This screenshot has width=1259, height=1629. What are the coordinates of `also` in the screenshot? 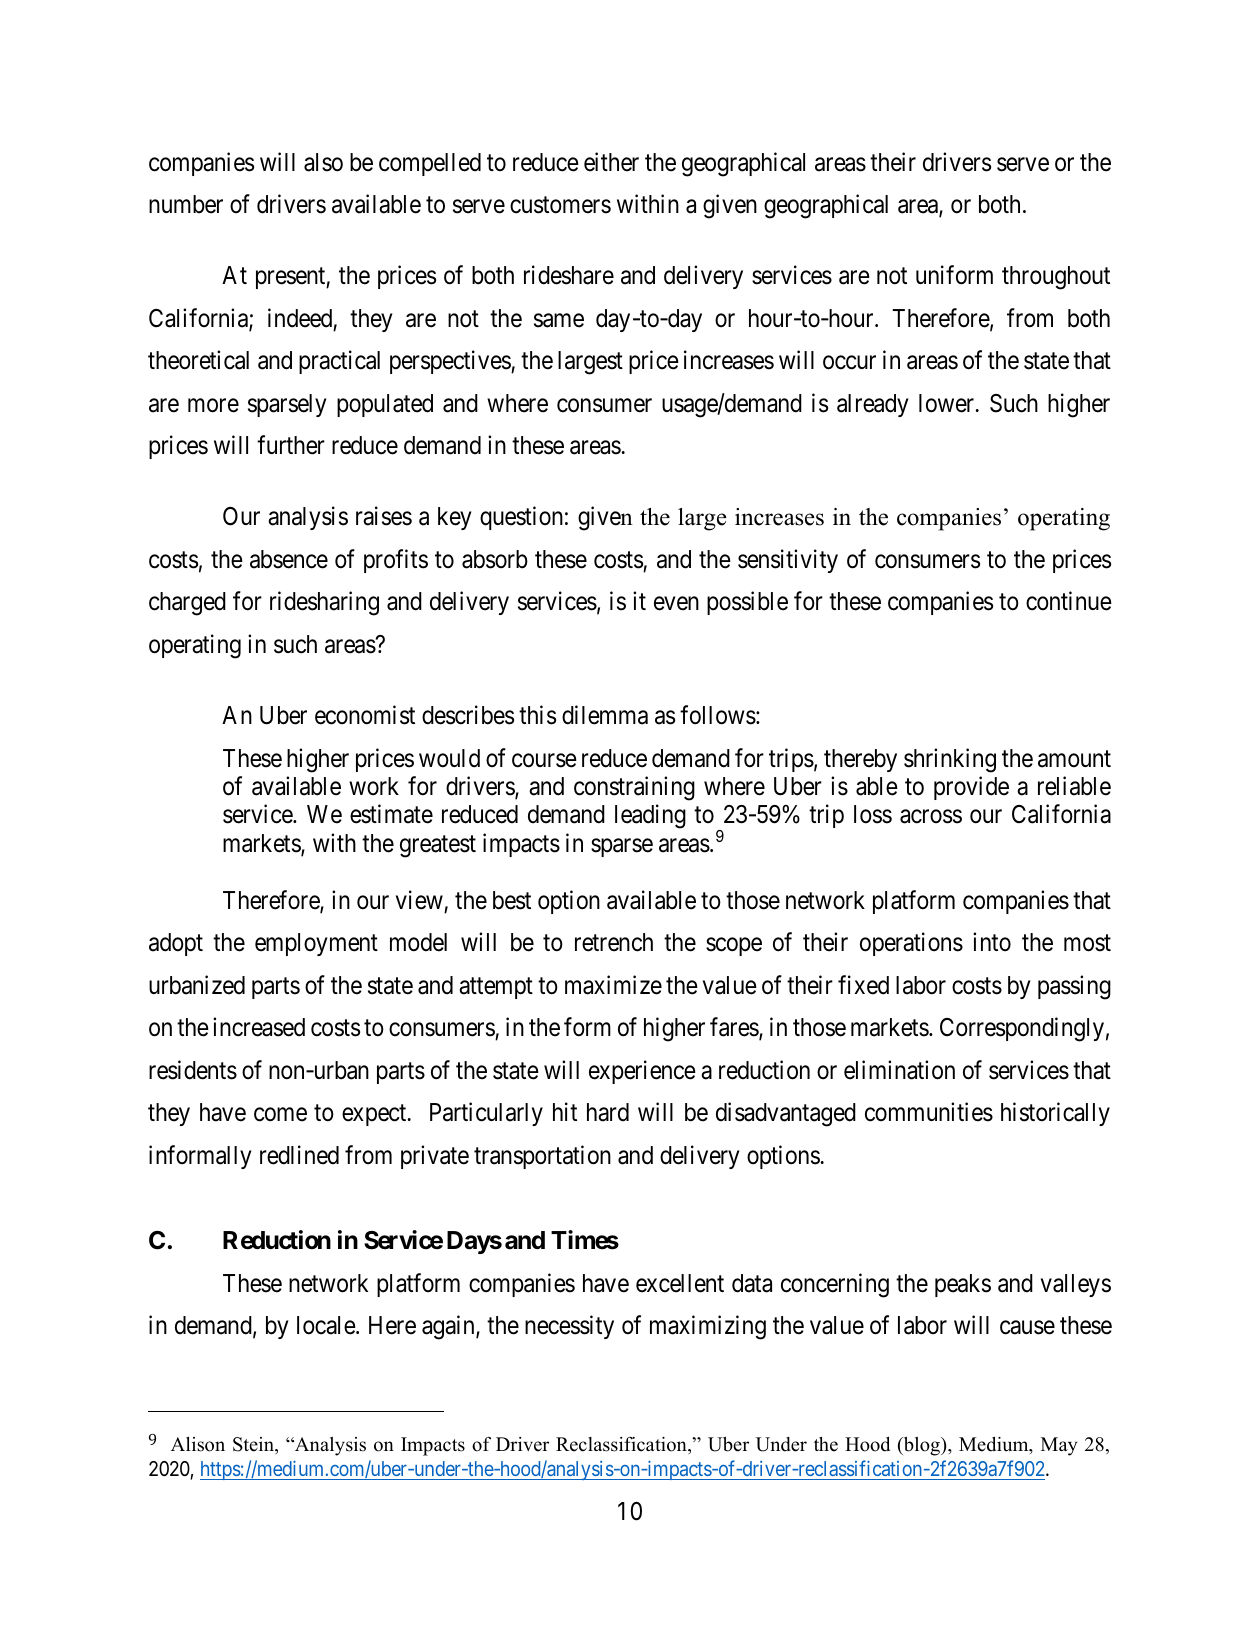 It's located at (323, 162).
